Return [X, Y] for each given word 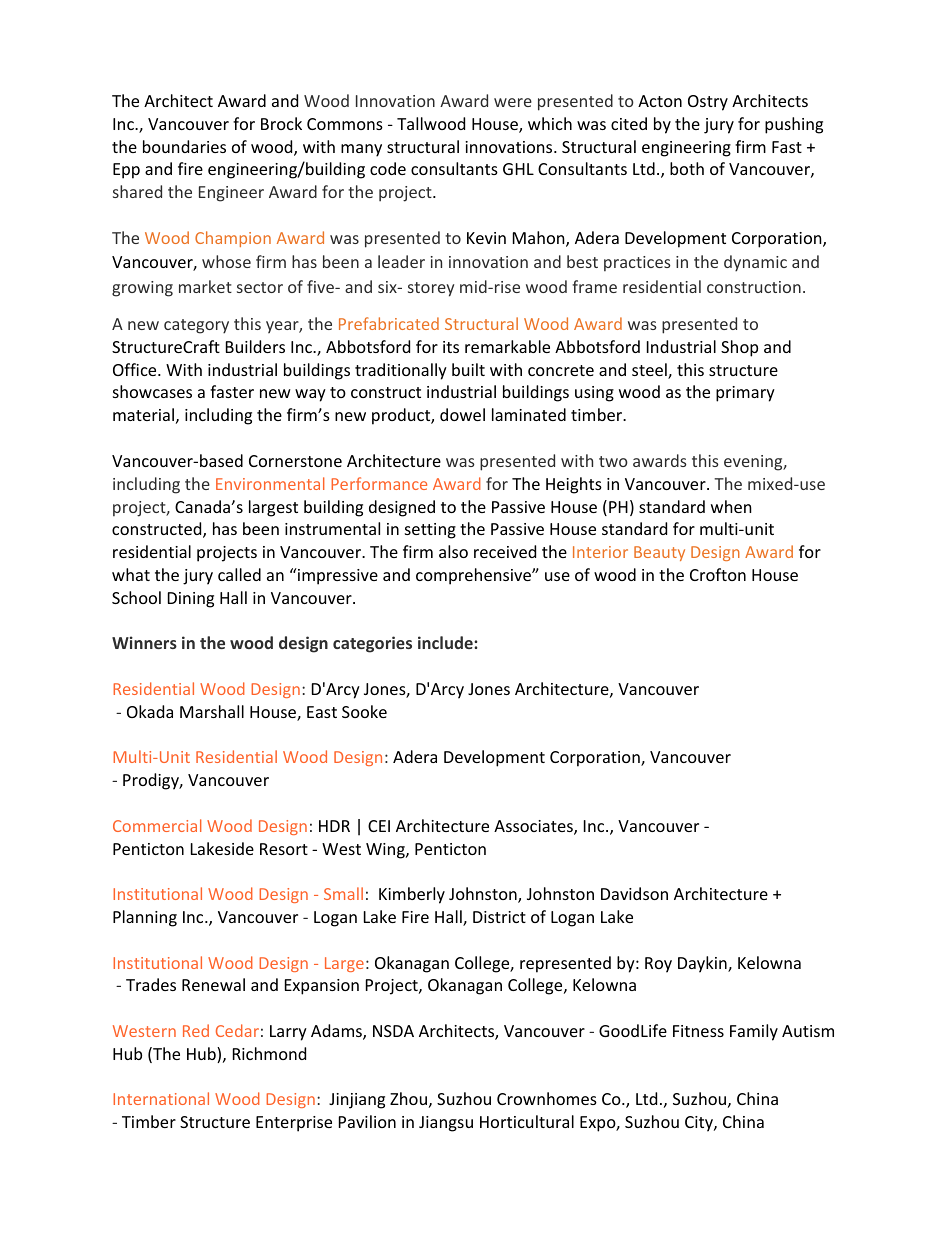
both [687, 168]
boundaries [184, 146]
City [700, 1124]
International [161, 1098]
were [513, 102]
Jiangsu [446, 1124]
